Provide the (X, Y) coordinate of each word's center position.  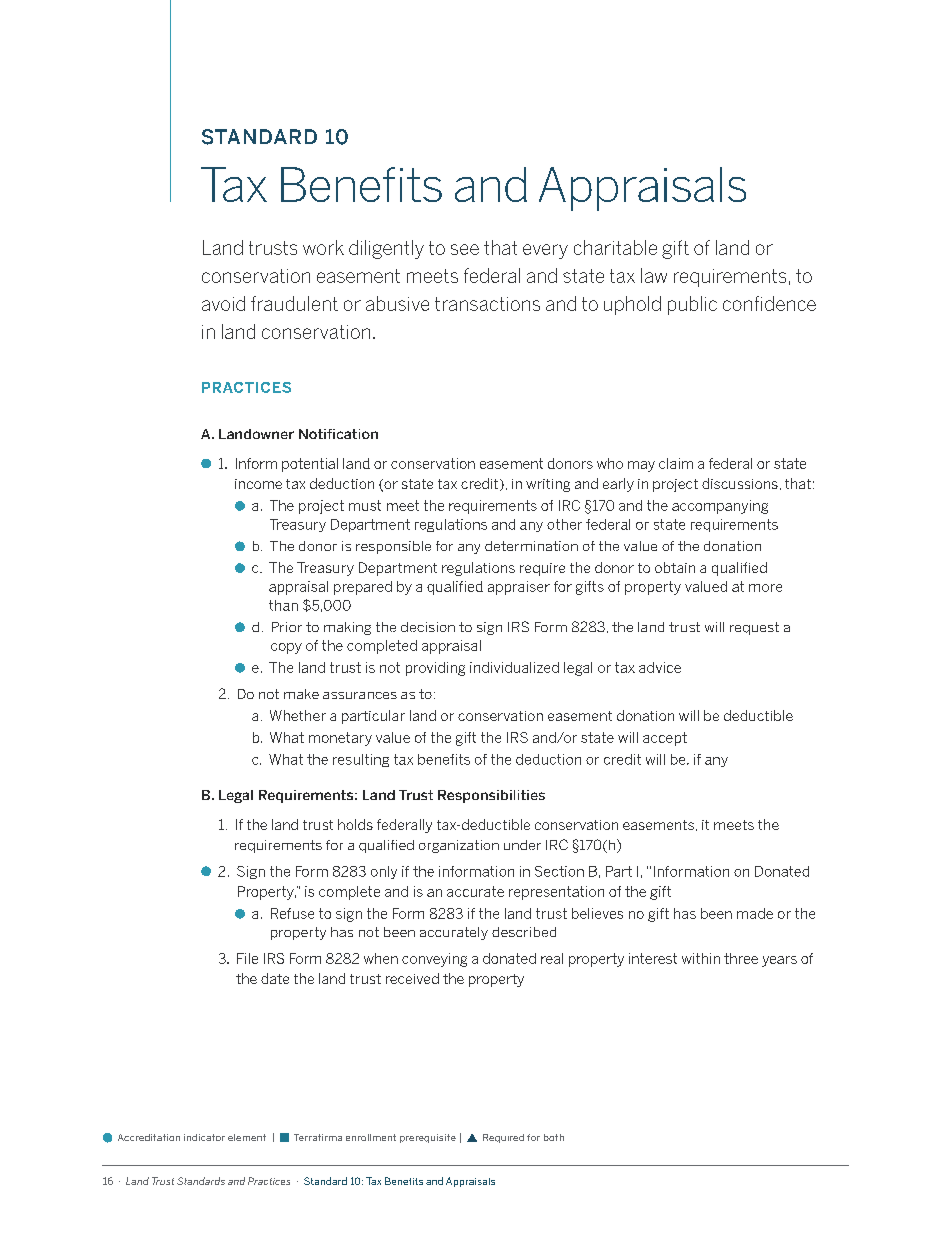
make (301, 694)
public (692, 305)
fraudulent (294, 303)
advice (660, 667)
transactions (487, 304)
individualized (514, 667)
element (247, 1137)
